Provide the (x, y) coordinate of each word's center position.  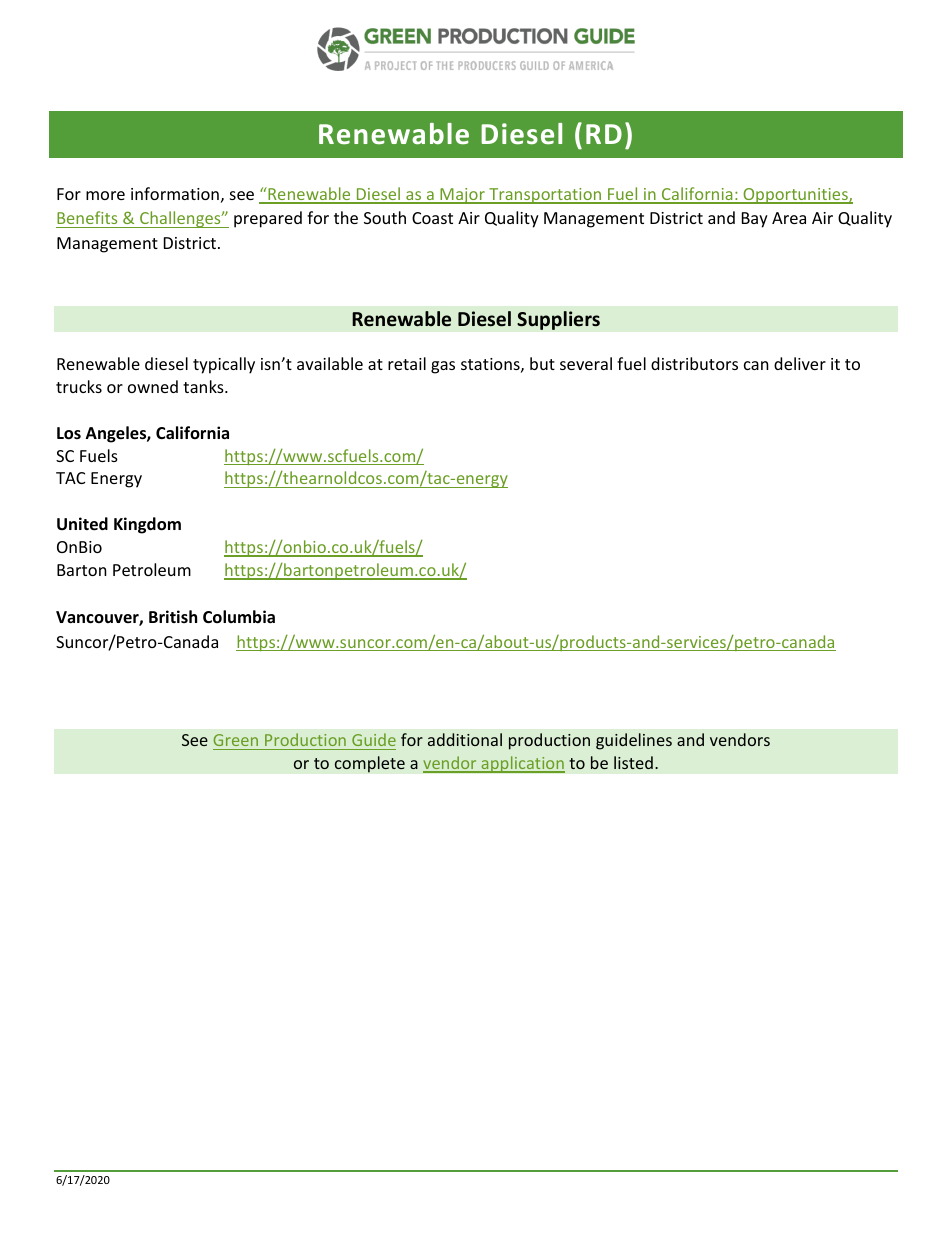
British (173, 616)
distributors (694, 363)
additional (465, 739)
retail (407, 363)
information (175, 193)
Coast (432, 218)
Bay (755, 220)
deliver (800, 363)
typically (224, 365)
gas (443, 367)
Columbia (239, 617)
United (82, 524)
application (522, 764)
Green (236, 740)
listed (633, 762)
